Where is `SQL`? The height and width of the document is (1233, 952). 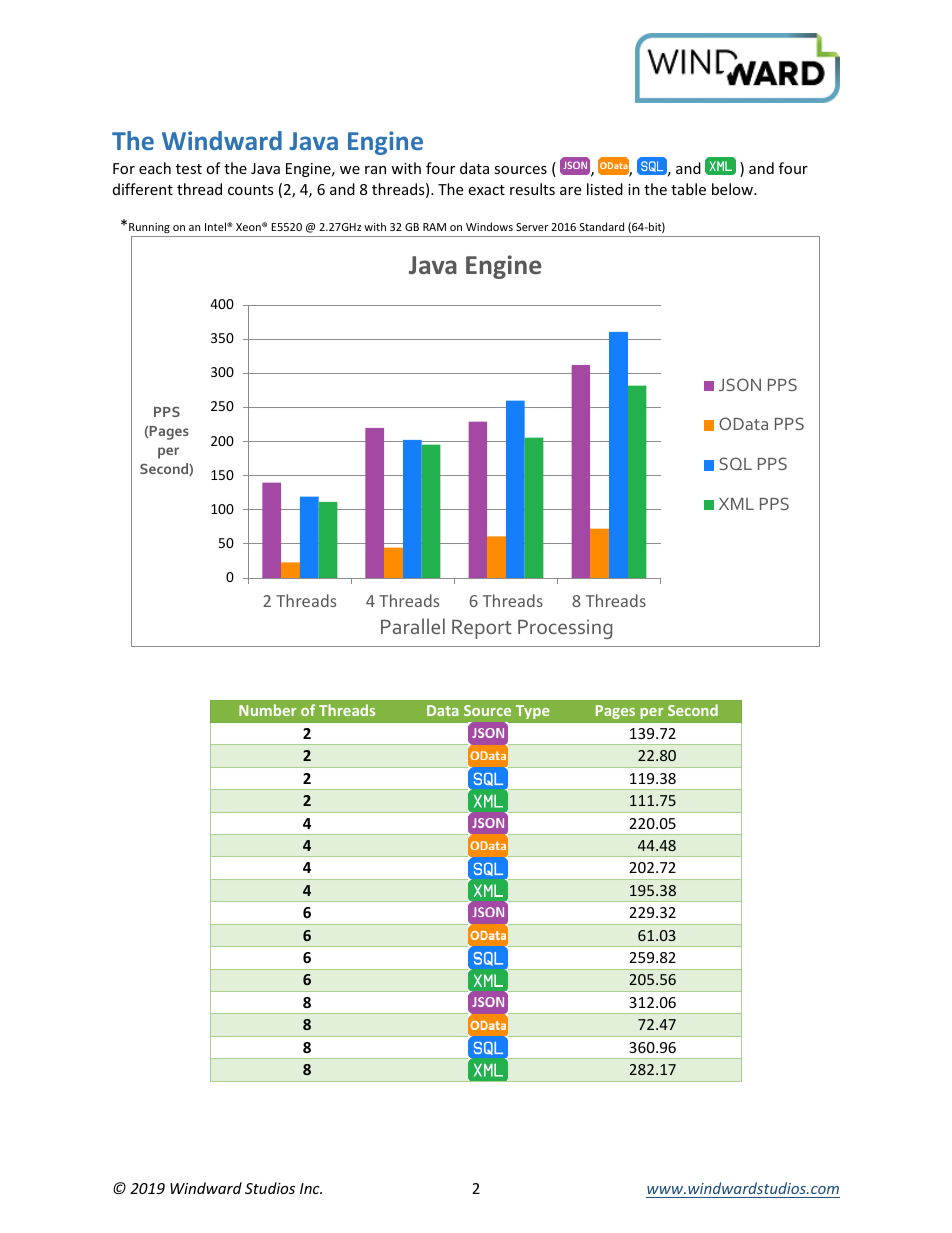
SQL is located at coordinates (735, 463).
